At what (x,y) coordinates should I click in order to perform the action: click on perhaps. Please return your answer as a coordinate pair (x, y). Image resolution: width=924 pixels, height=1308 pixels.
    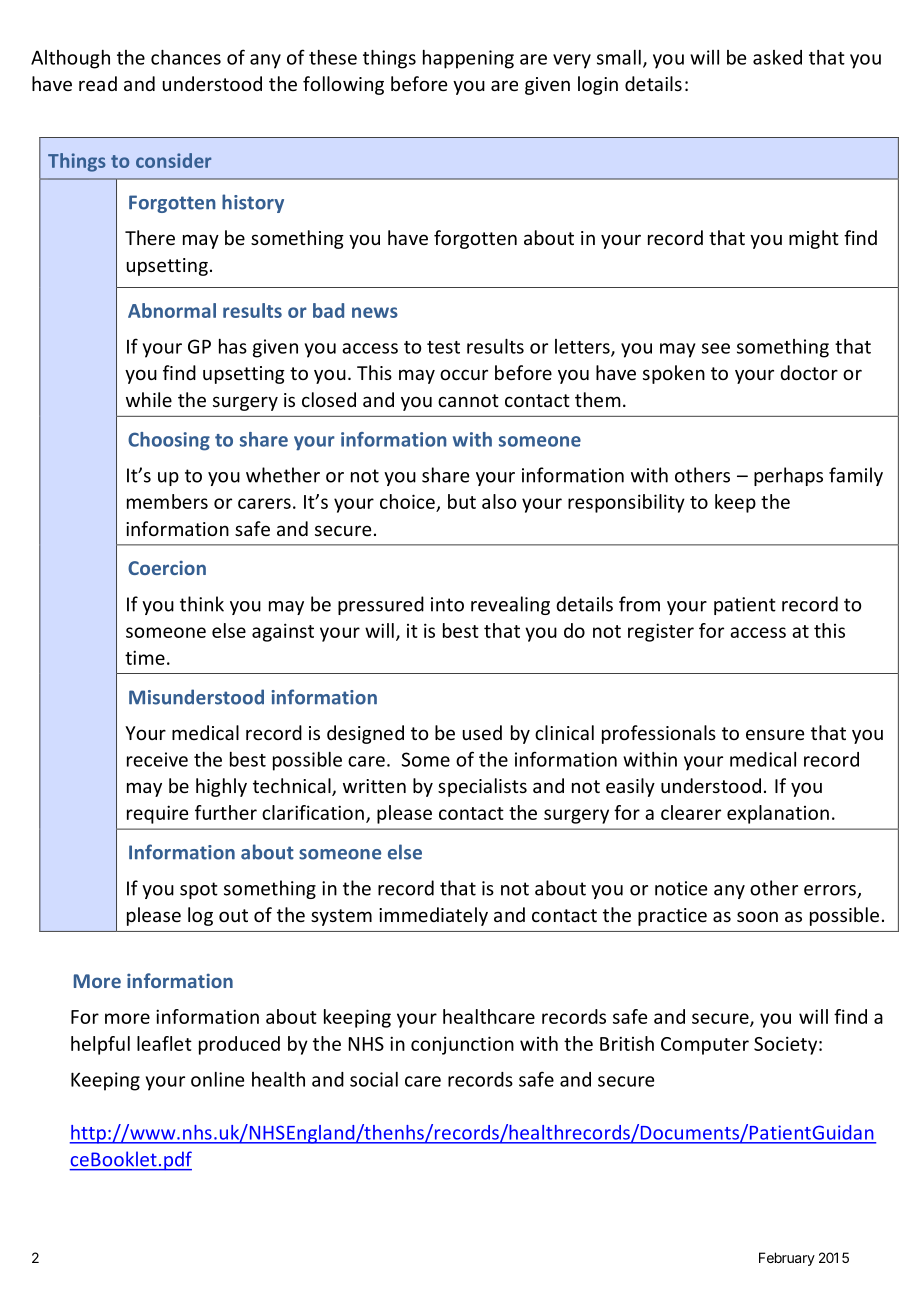
    Looking at the image, I should click on (788, 476).
